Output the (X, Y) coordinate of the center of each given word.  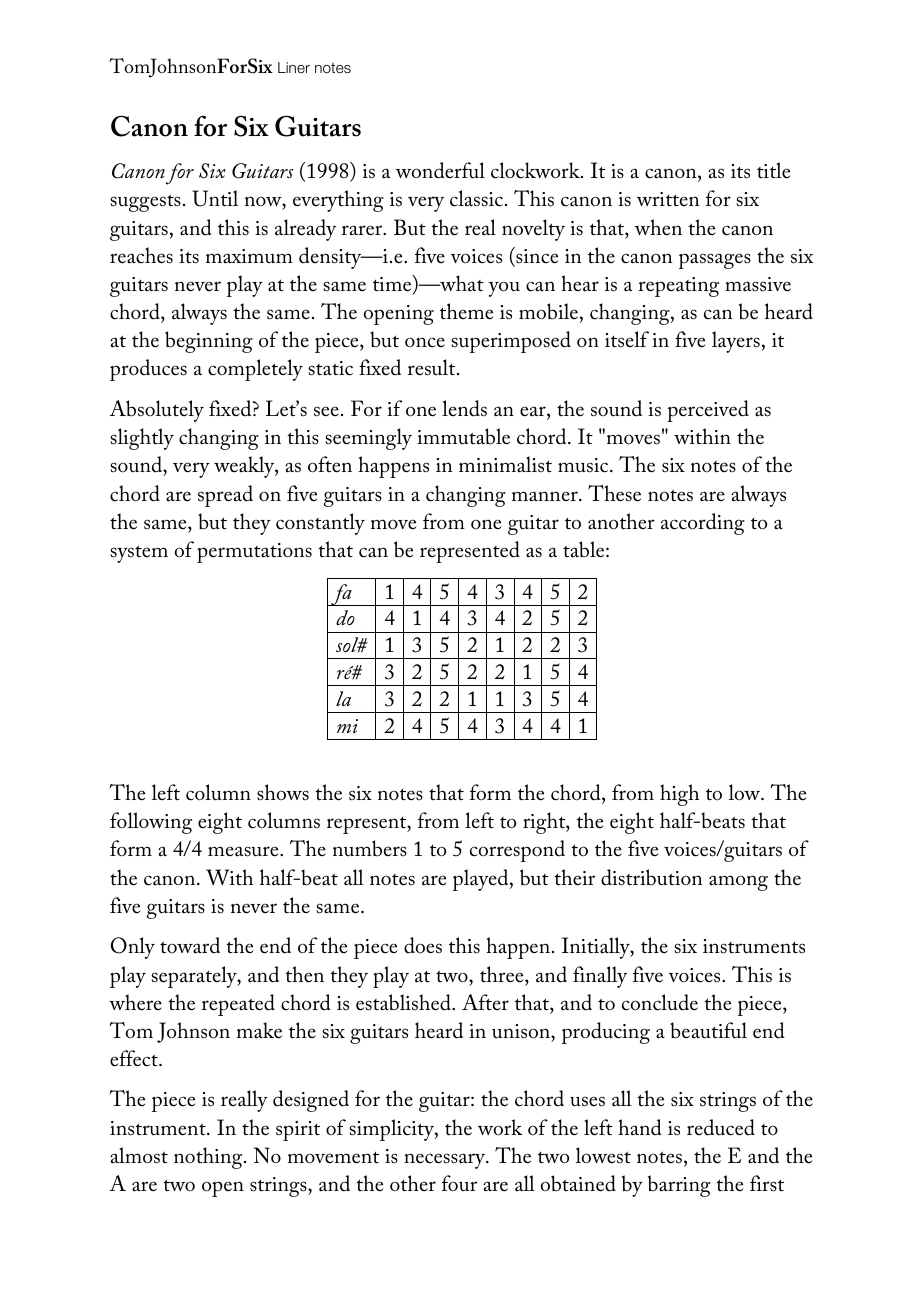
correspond (517, 851)
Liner (294, 67)
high (679, 795)
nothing (209, 1158)
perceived (708, 411)
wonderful (440, 170)
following (151, 823)
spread (225, 496)
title (773, 170)
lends (464, 408)
